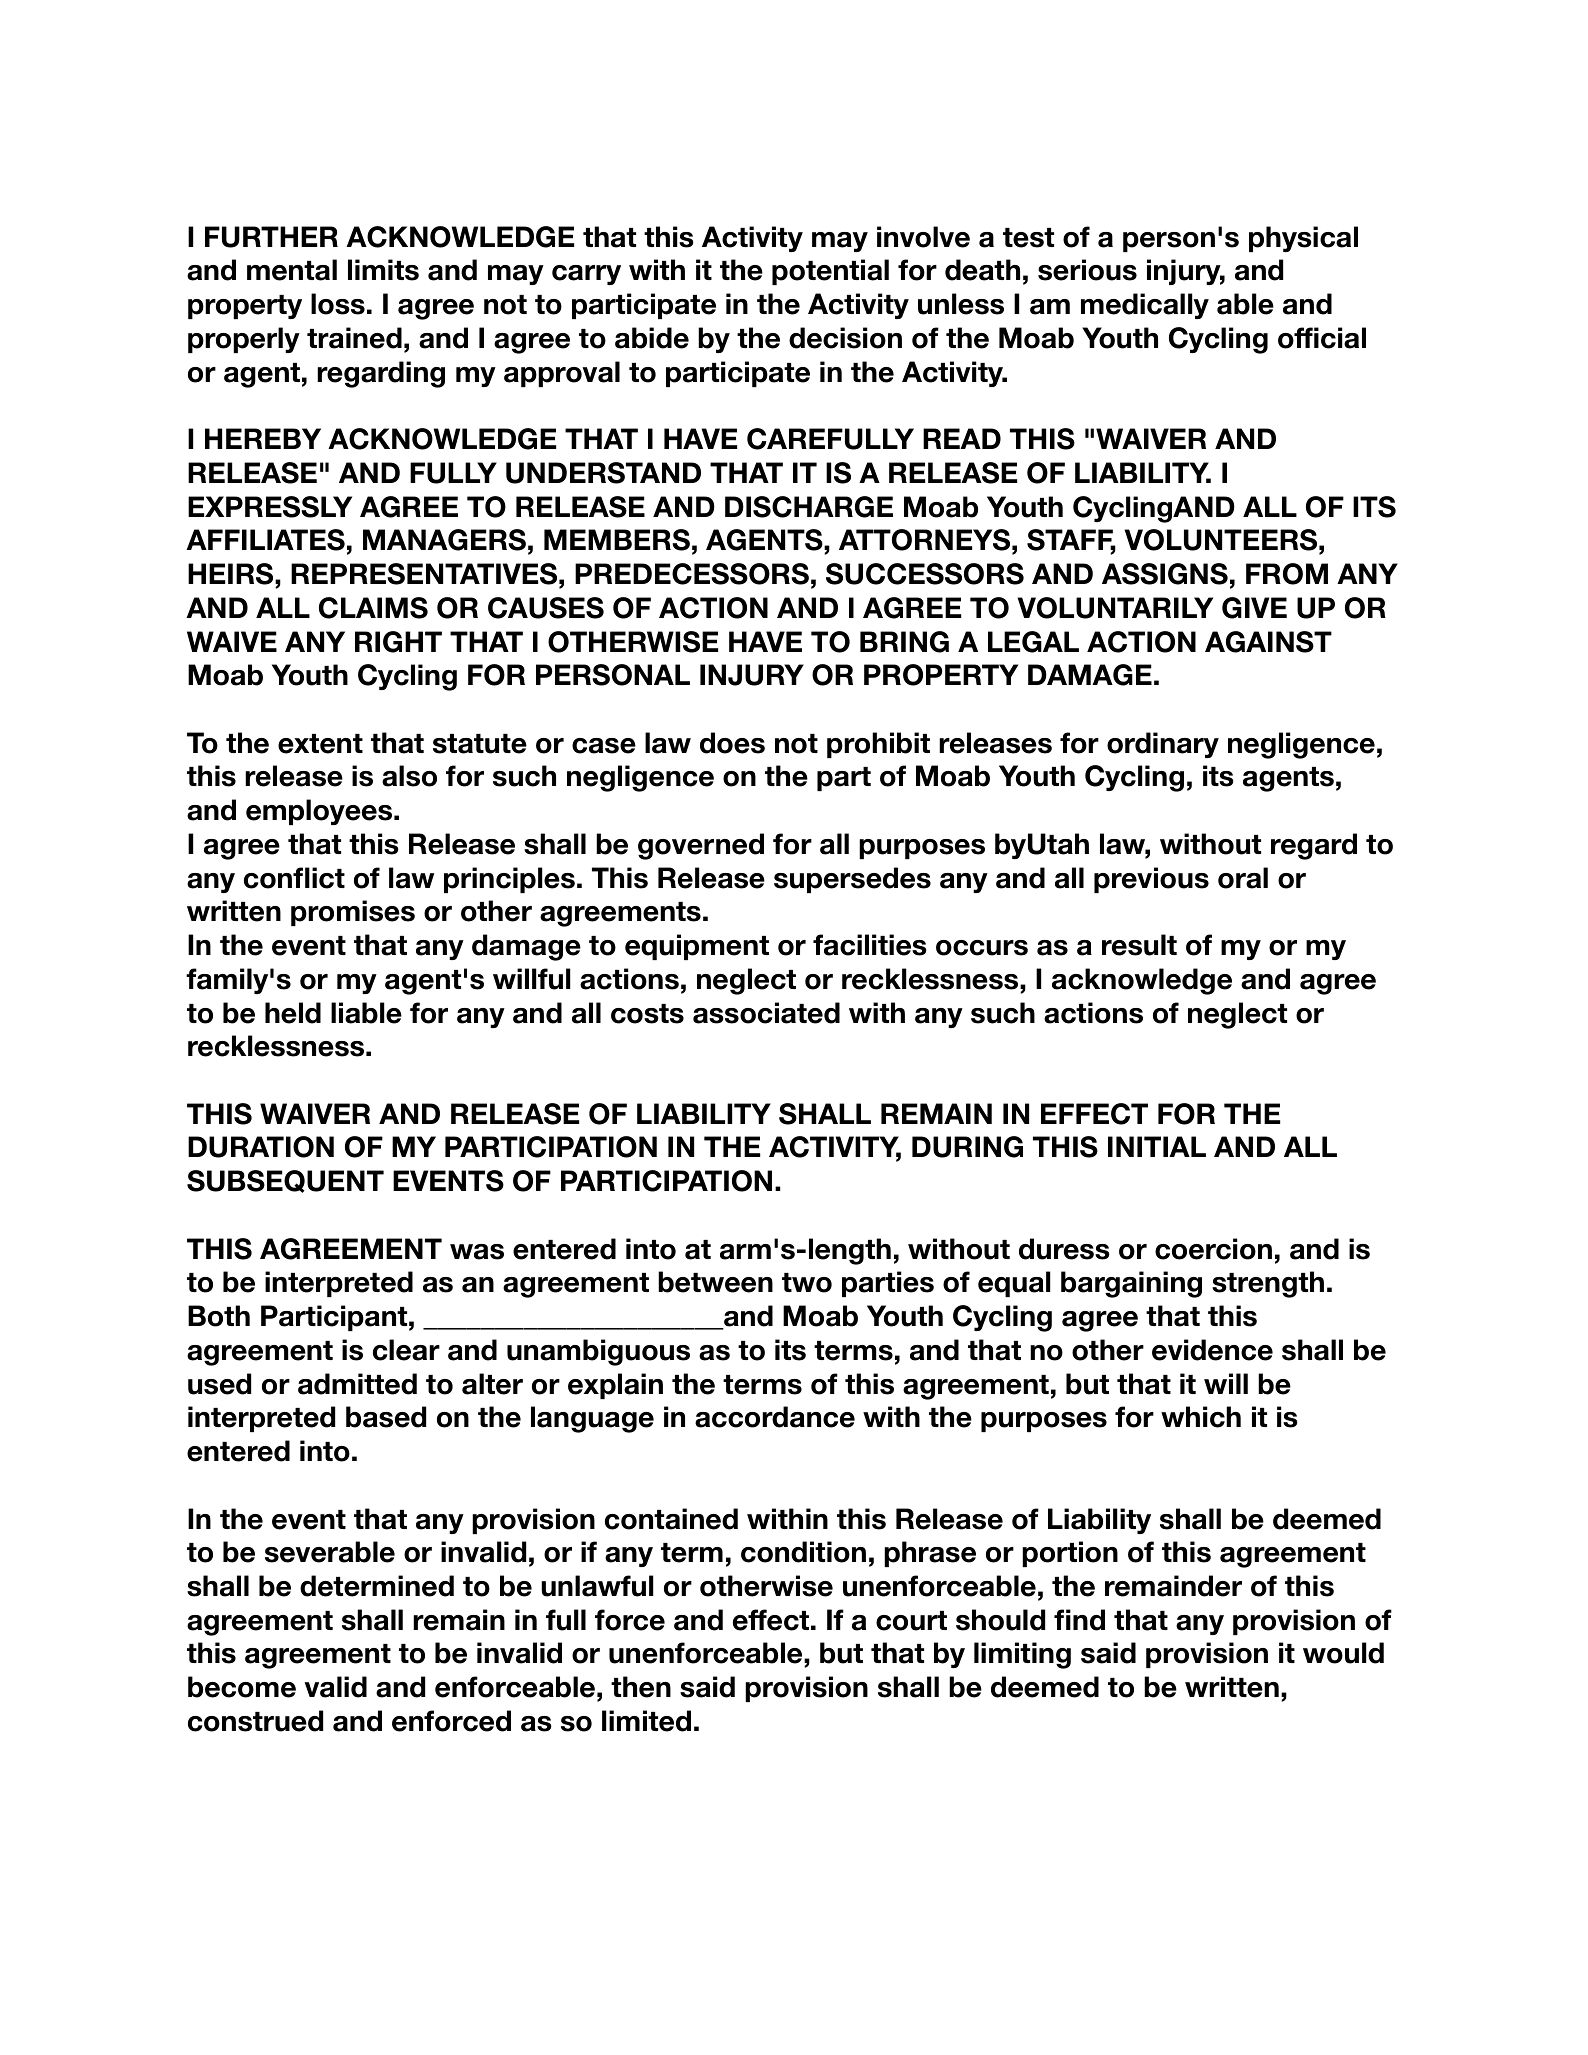 Image resolution: width=1588 pixels, height=2055 pixels. What do you see at coordinates (383, 270) in the screenshot?
I see `limits` at bounding box center [383, 270].
